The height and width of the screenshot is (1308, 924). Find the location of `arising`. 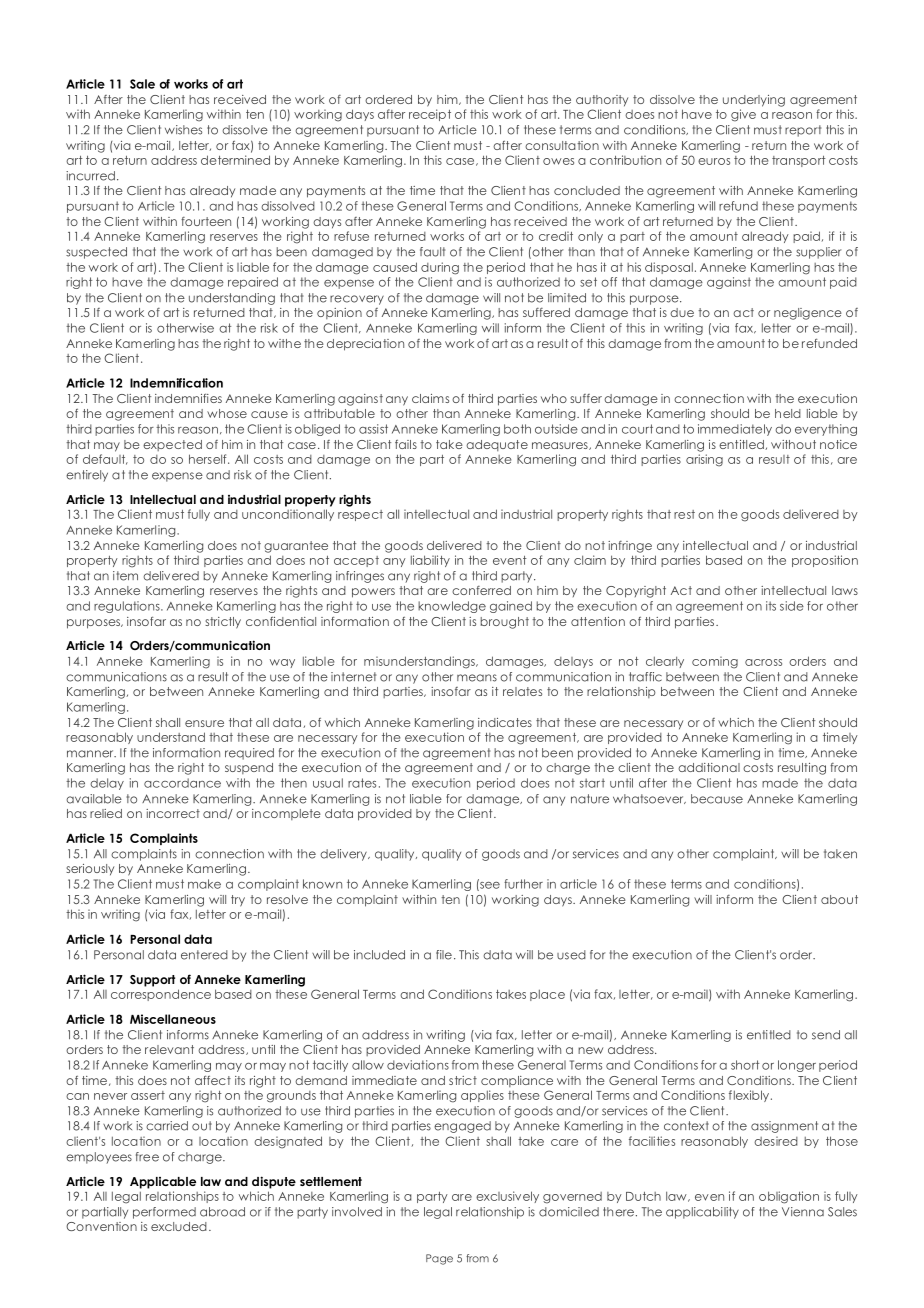

arising is located at coordinates (704, 460).
